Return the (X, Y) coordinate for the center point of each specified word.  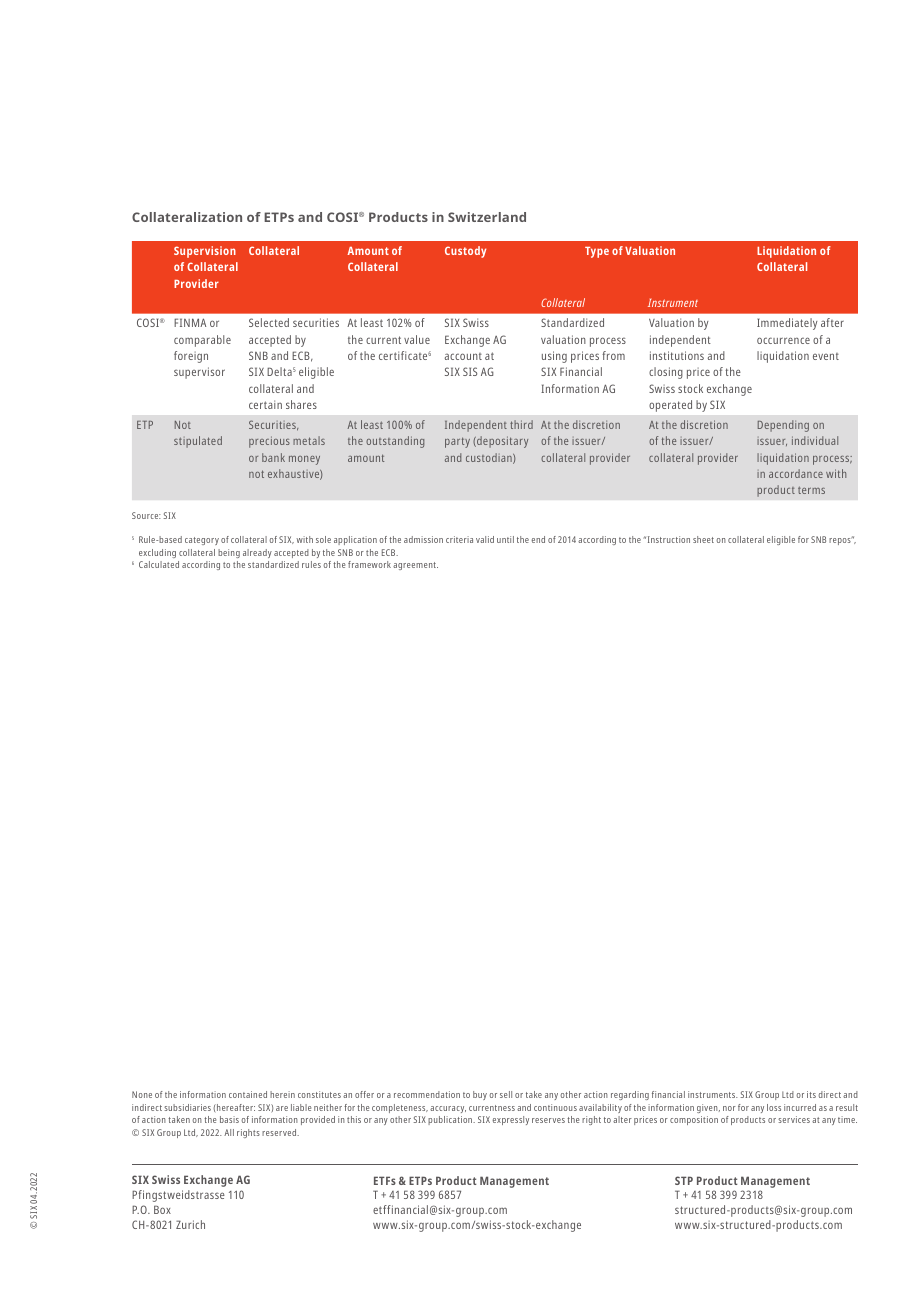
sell (506, 1094)
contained (248, 1094)
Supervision (205, 252)
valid (485, 539)
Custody (465, 252)
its (811, 1094)
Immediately (787, 324)
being (229, 553)
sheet (703, 539)
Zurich (190, 1224)
